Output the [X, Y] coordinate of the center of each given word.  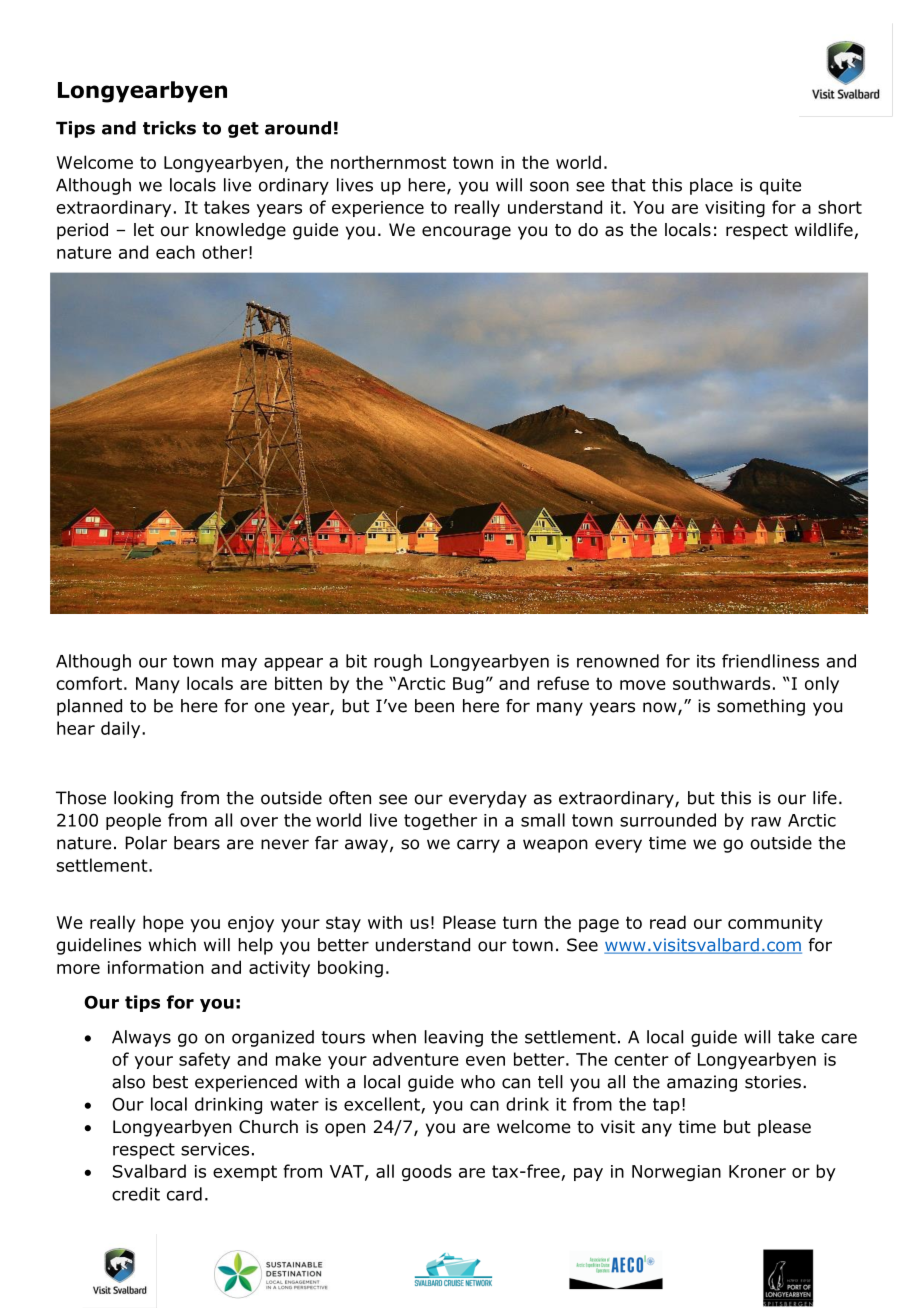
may [239, 664]
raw [766, 822]
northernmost [388, 162]
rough [398, 662]
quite [780, 186]
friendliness [770, 661]
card [184, 1194]
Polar [146, 843]
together [440, 821]
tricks [169, 128]
